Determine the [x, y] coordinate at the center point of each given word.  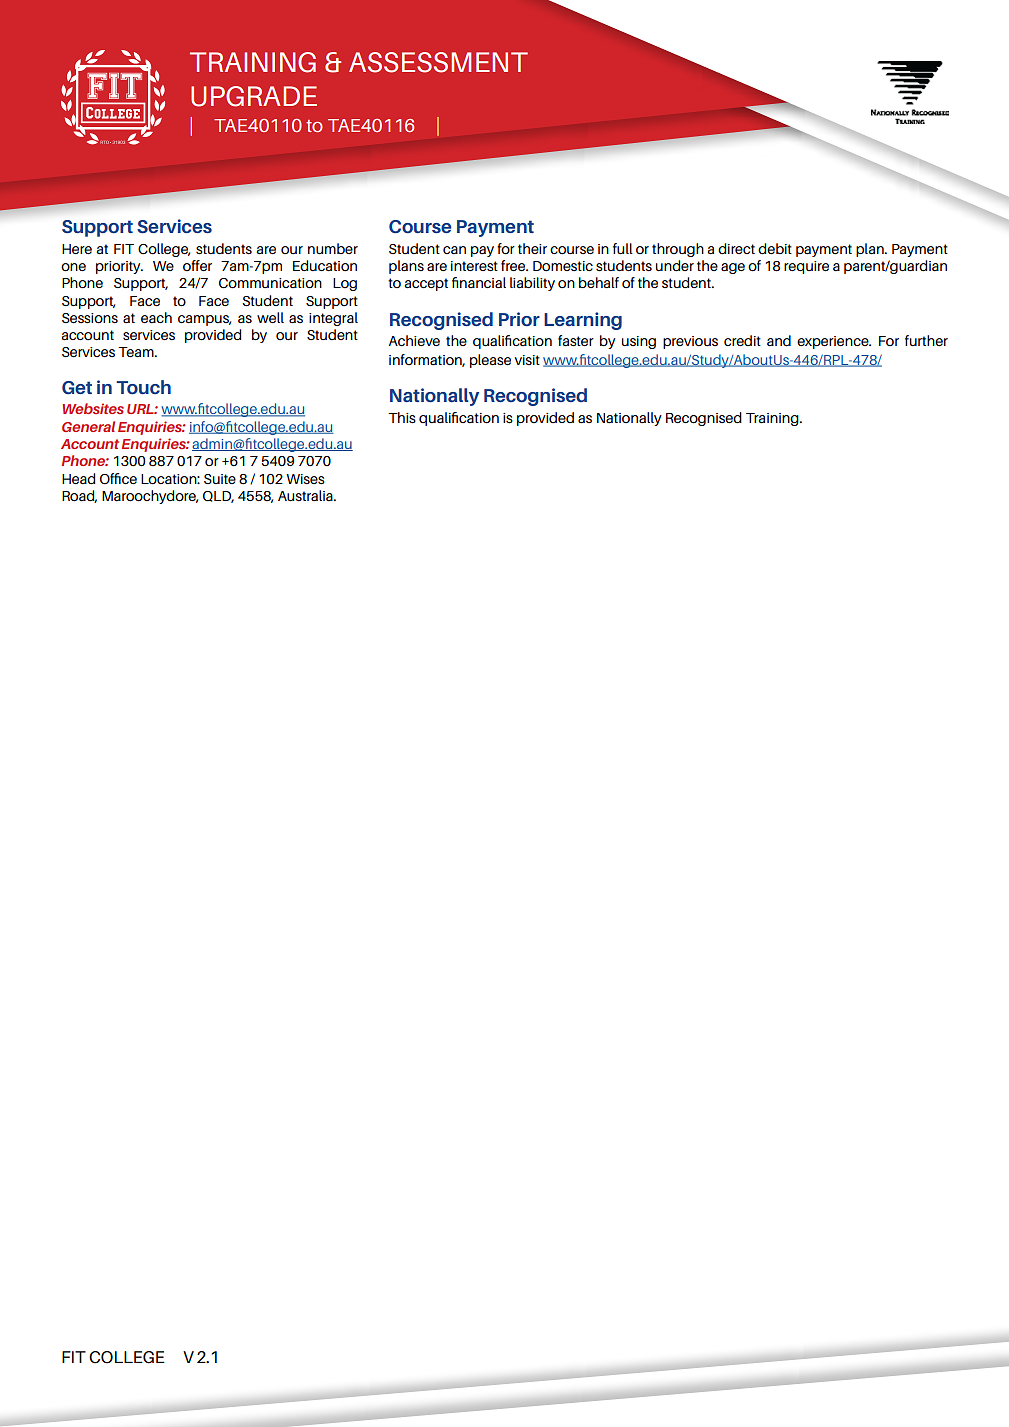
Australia [306, 495]
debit [775, 248]
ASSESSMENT [438, 62]
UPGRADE [254, 96]
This [402, 417]
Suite [220, 479]
